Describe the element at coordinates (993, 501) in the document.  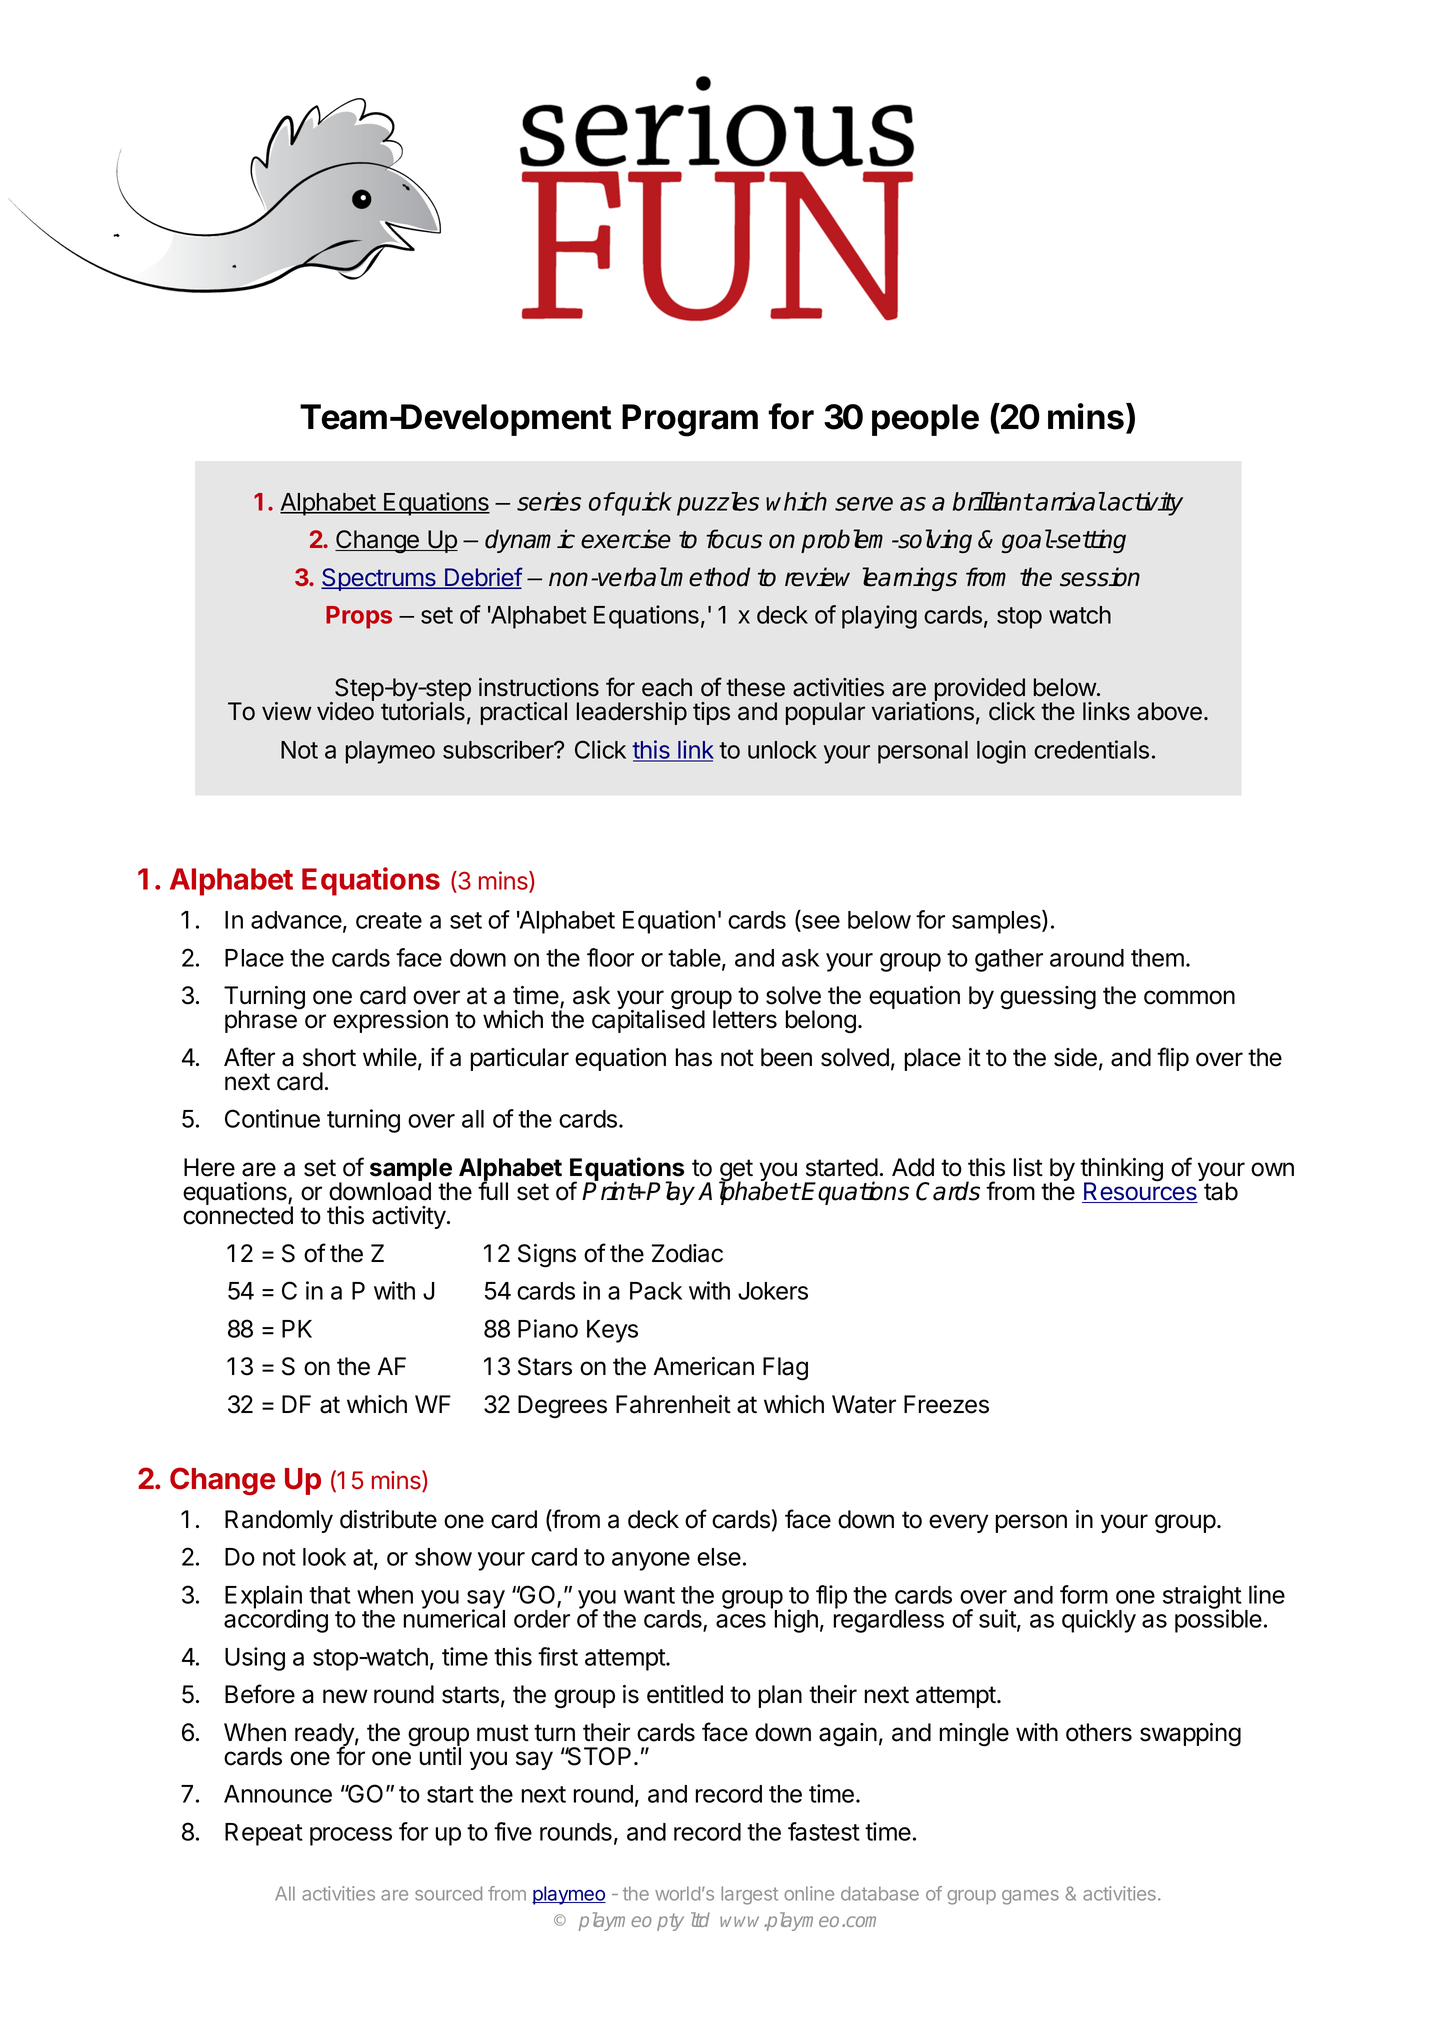
I see `brilliant` at that location.
